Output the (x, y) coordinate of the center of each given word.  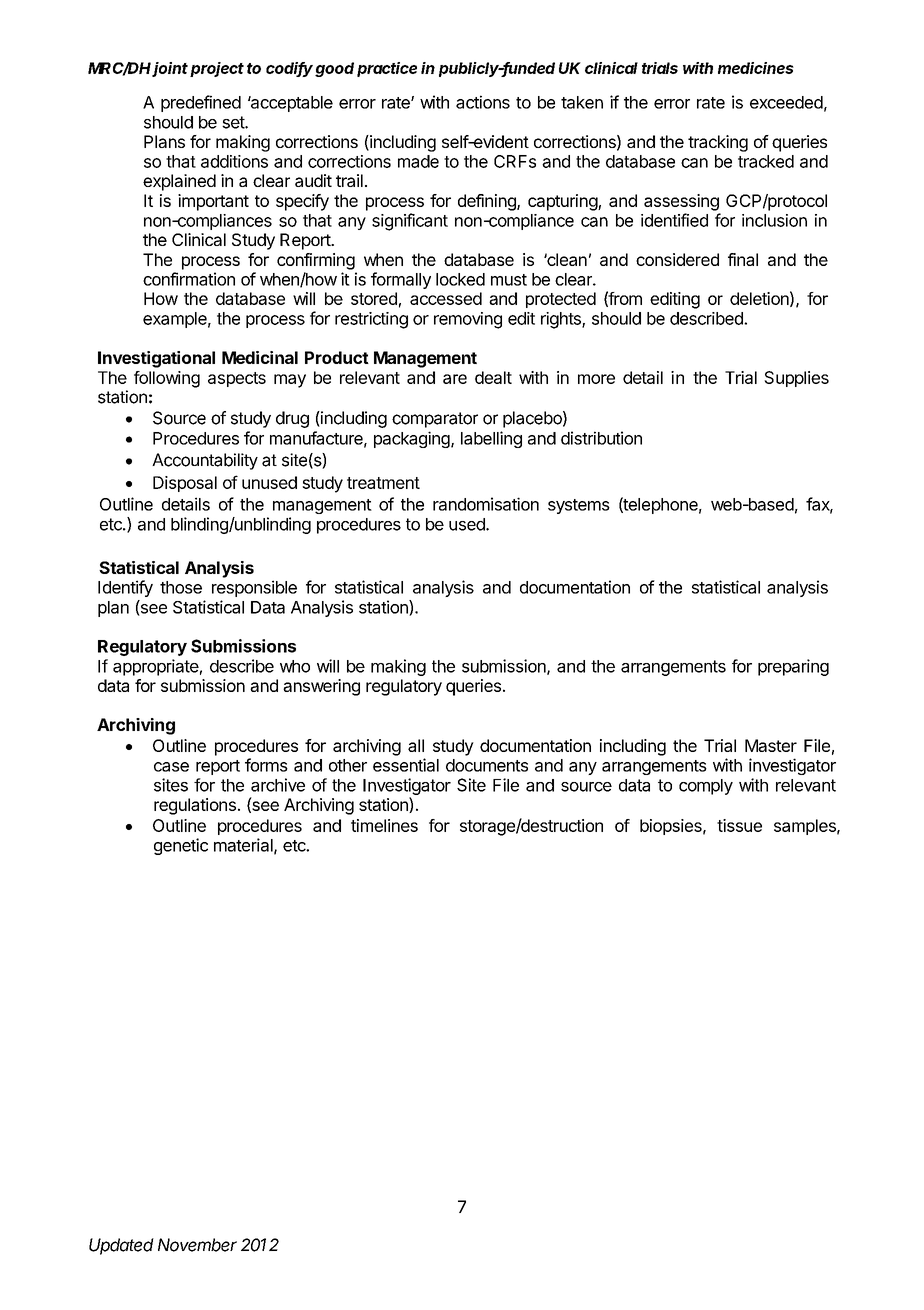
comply (706, 787)
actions (483, 102)
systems (579, 506)
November (197, 1245)
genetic (181, 846)
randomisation (486, 504)
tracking (718, 143)
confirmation (189, 279)
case (171, 767)
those (181, 587)
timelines (384, 825)
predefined (201, 103)
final (743, 259)
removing (468, 320)
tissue (739, 825)
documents (487, 765)
